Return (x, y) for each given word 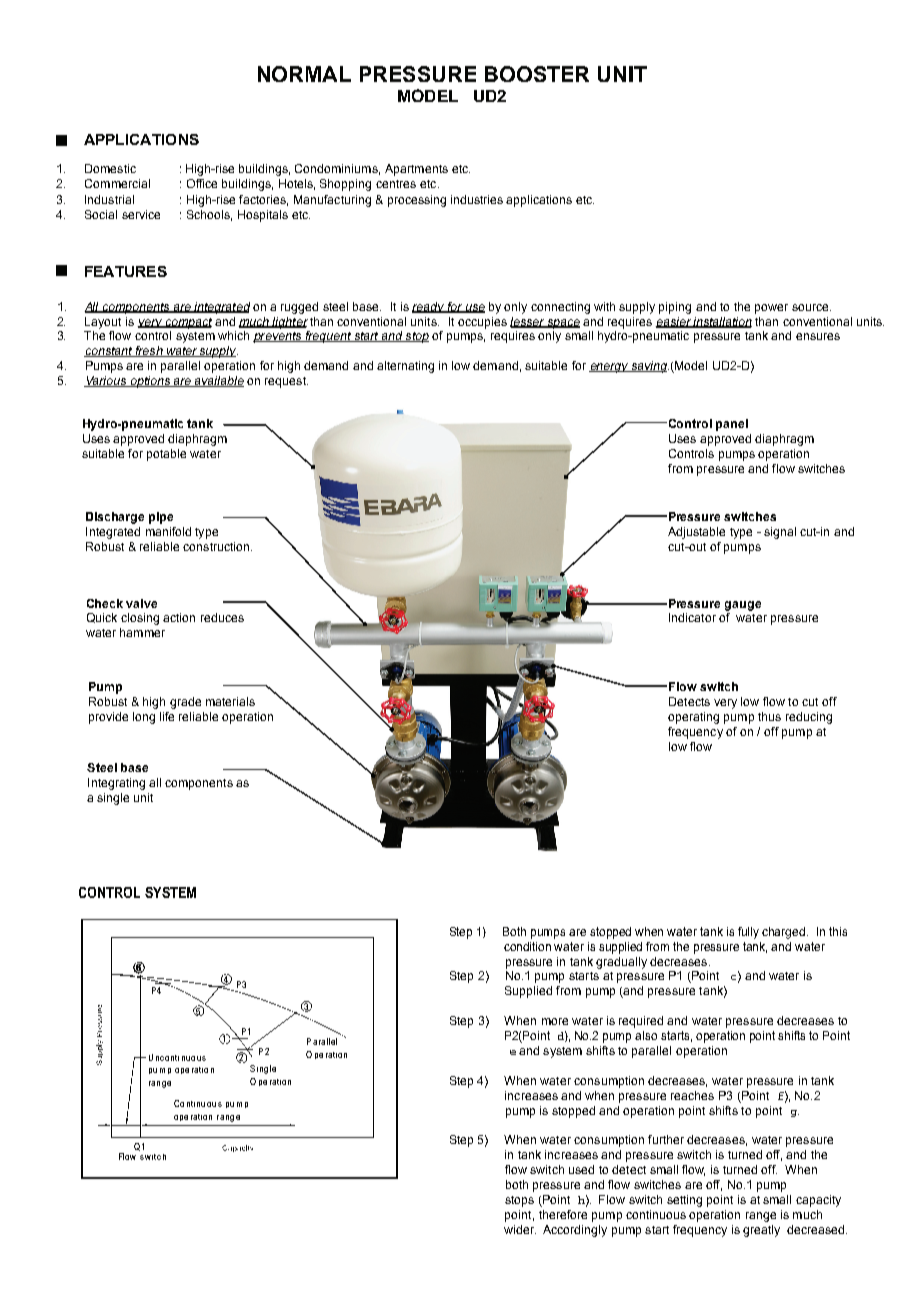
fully (748, 933)
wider (520, 1229)
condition (527, 946)
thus (769, 716)
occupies (482, 323)
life (167, 716)
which (233, 335)
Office (202, 183)
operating (693, 718)
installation (722, 322)
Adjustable (696, 533)
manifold (168, 531)
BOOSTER (537, 74)
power (771, 309)
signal (780, 533)
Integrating (116, 784)
